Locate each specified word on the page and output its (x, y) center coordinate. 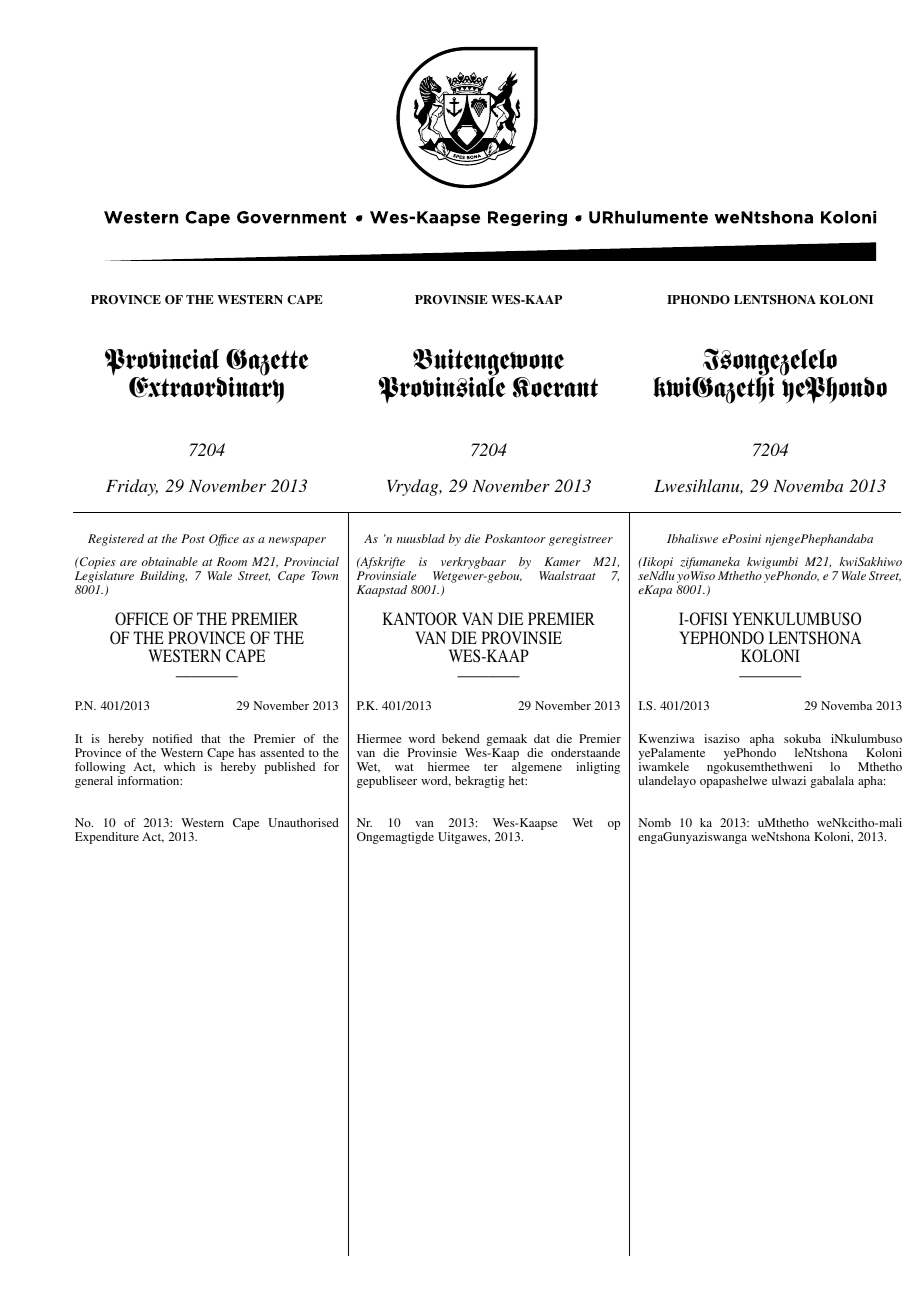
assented (282, 752)
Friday (132, 487)
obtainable (170, 561)
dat (542, 738)
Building (163, 577)
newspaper (297, 541)
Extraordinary (206, 389)
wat (404, 767)
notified (172, 738)
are (128, 563)
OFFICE (141, 619)
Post (193, 538)
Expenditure (107, 838)
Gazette (267, 364)
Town (324, 575)
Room (232, 561)
